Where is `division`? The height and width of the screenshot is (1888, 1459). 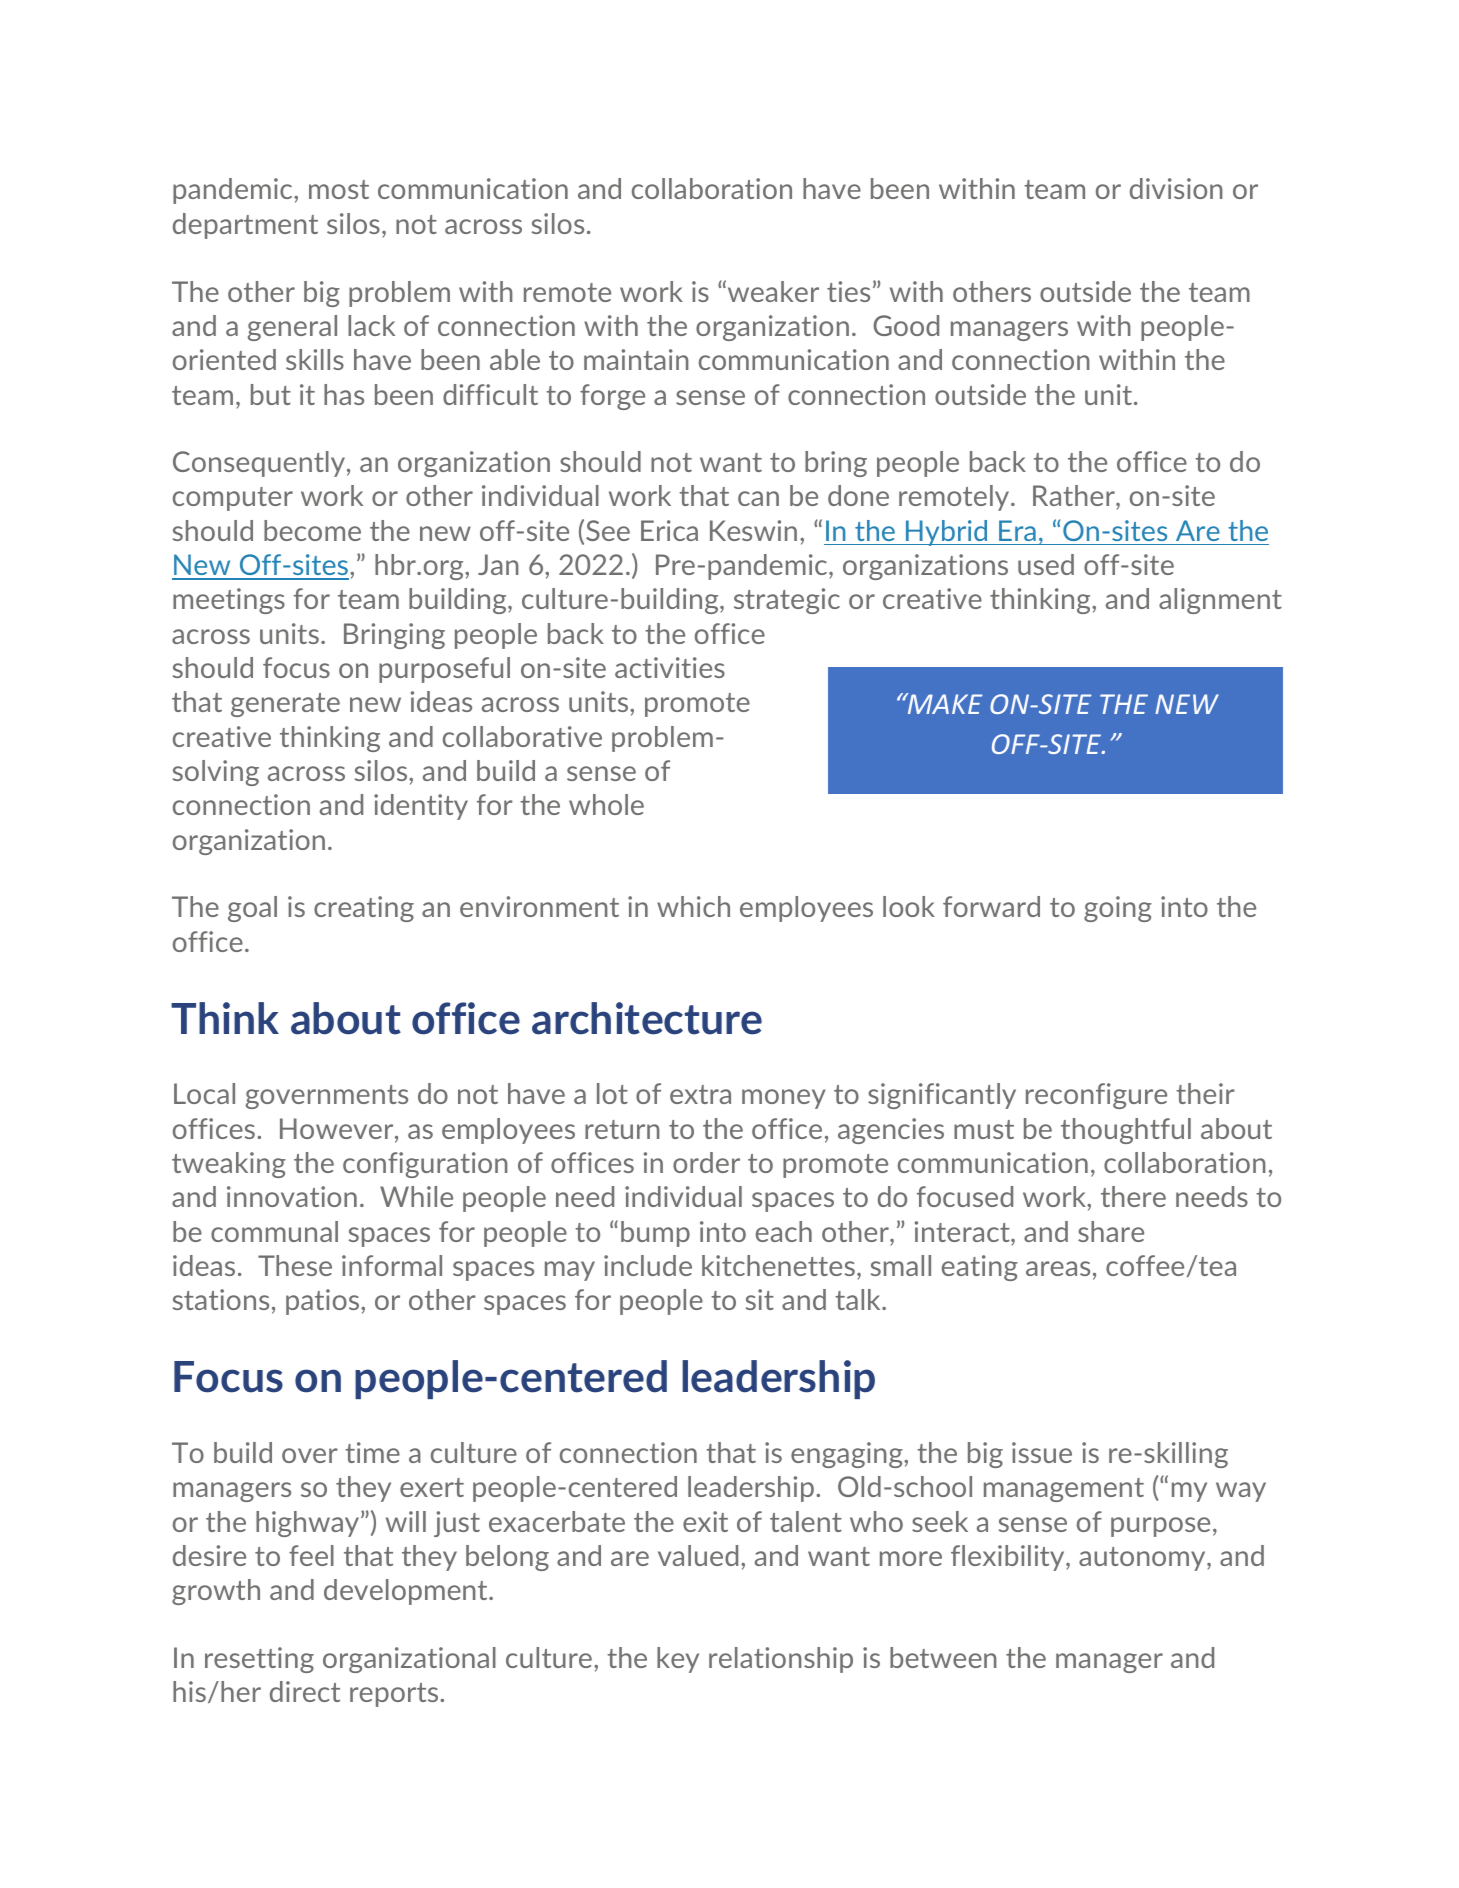 division is located at coordinates (1176, 188).
